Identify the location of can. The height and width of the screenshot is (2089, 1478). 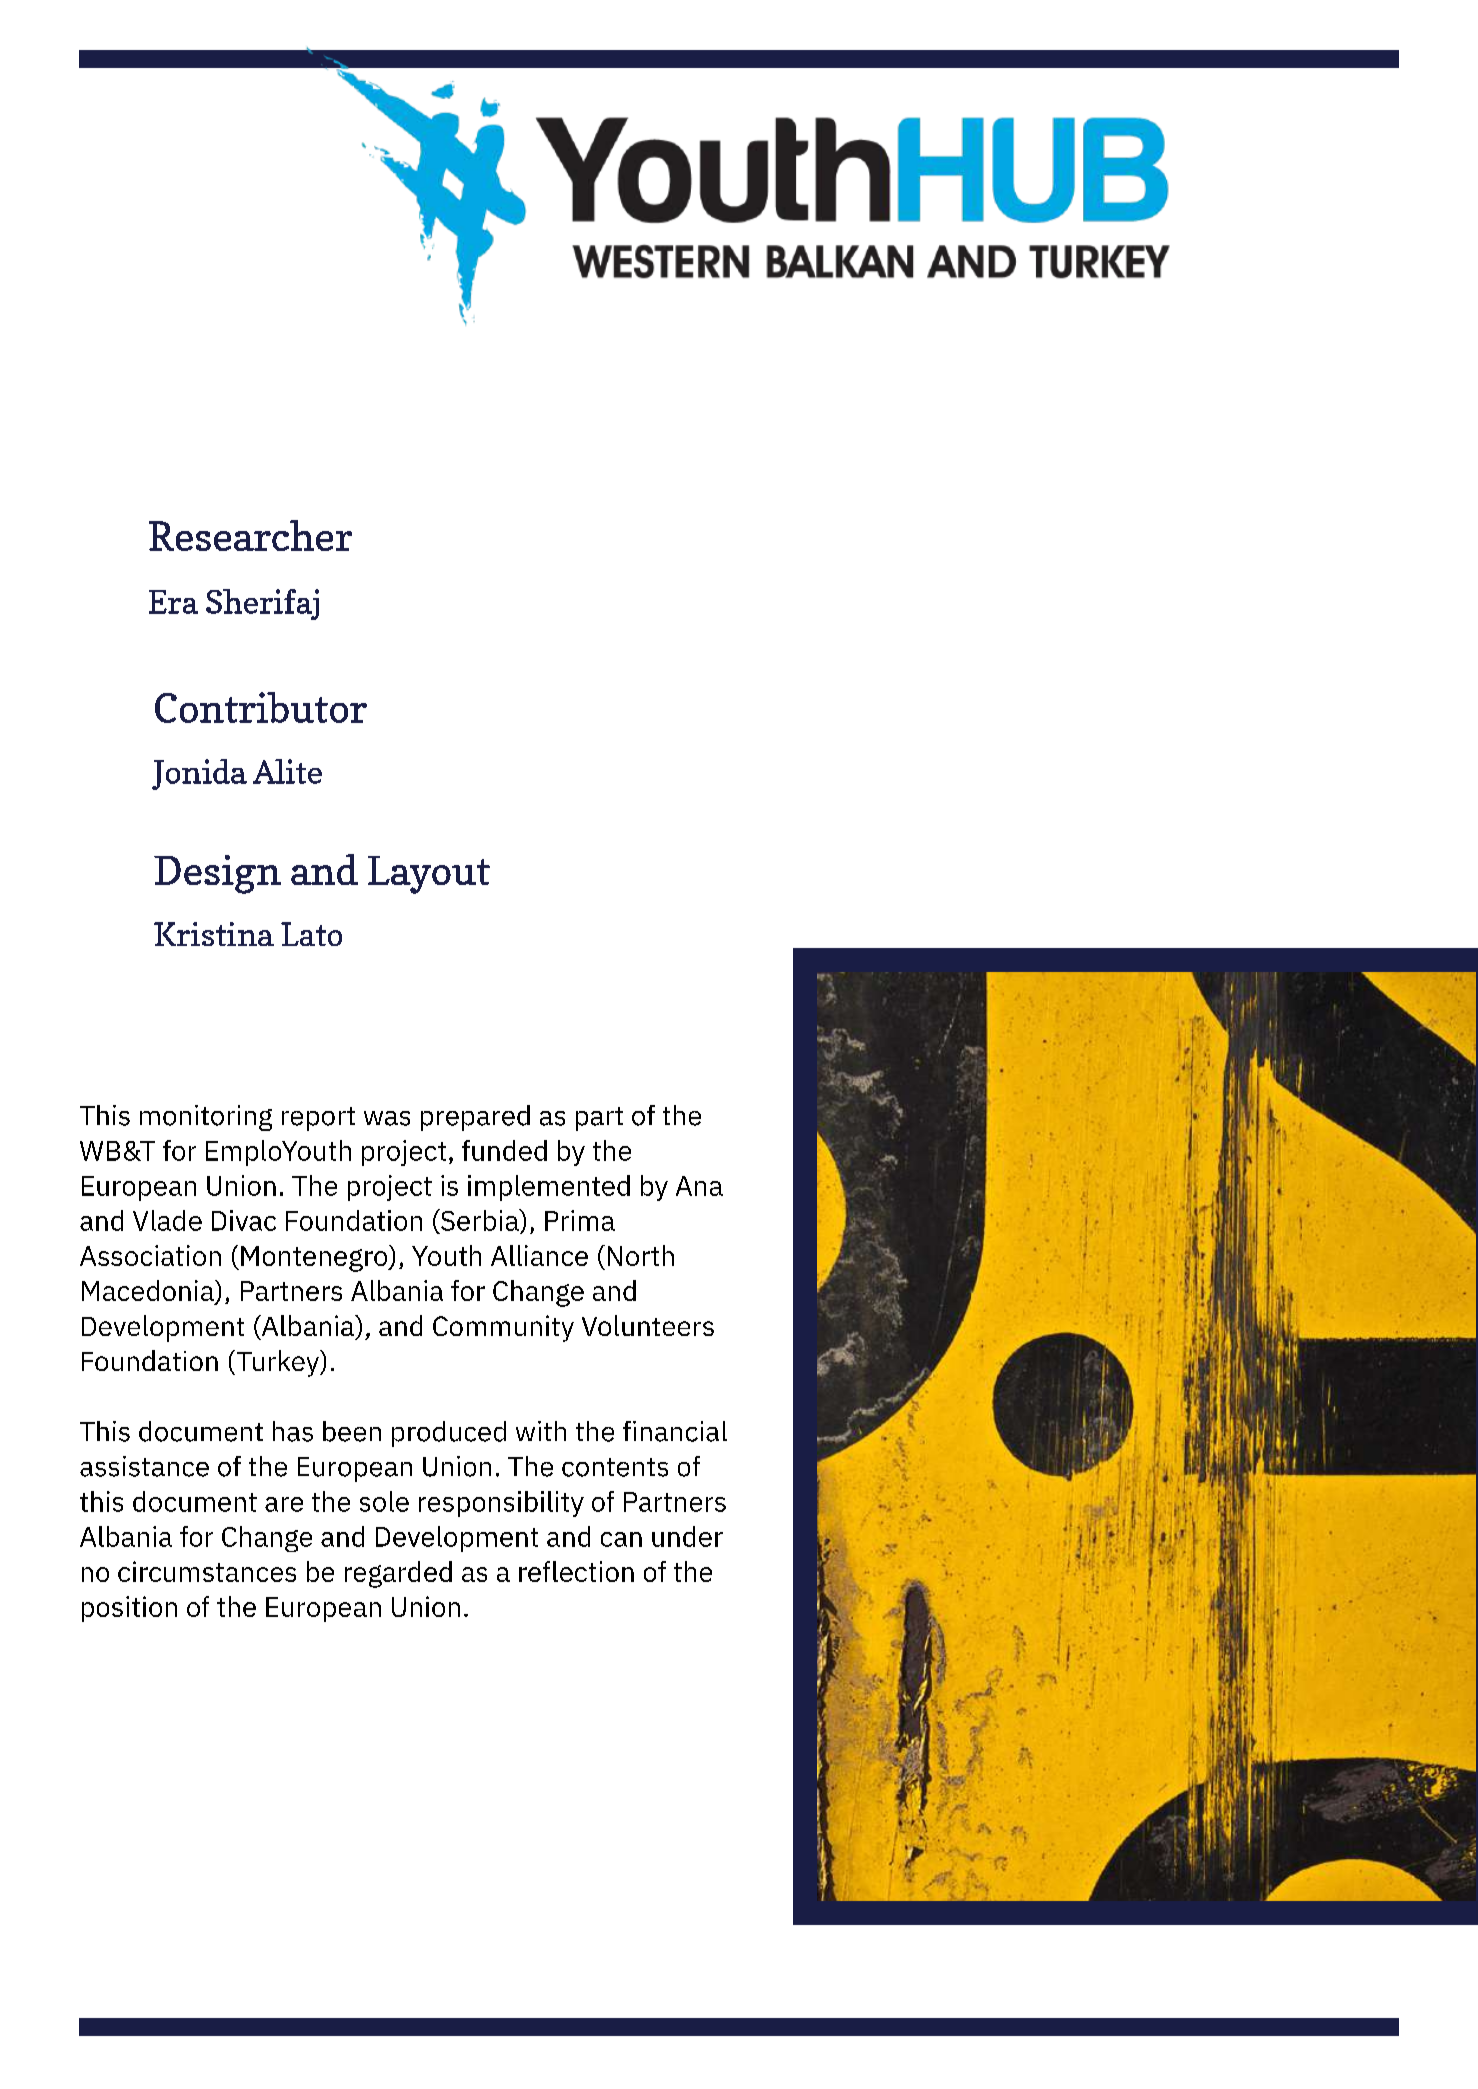
(621, 1539).
